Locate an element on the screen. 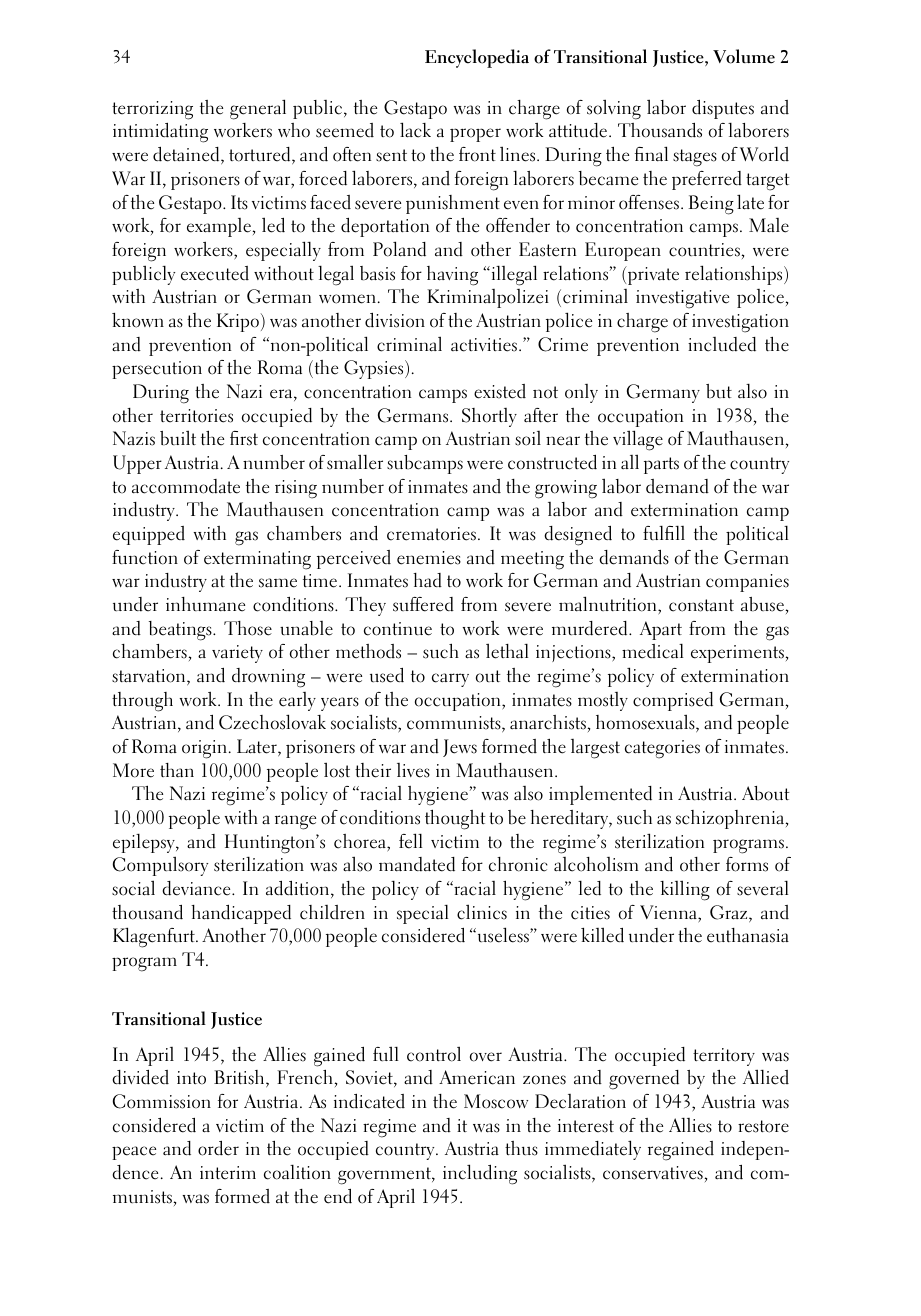  Encyclopedia is located at coordinates (477, 58).
